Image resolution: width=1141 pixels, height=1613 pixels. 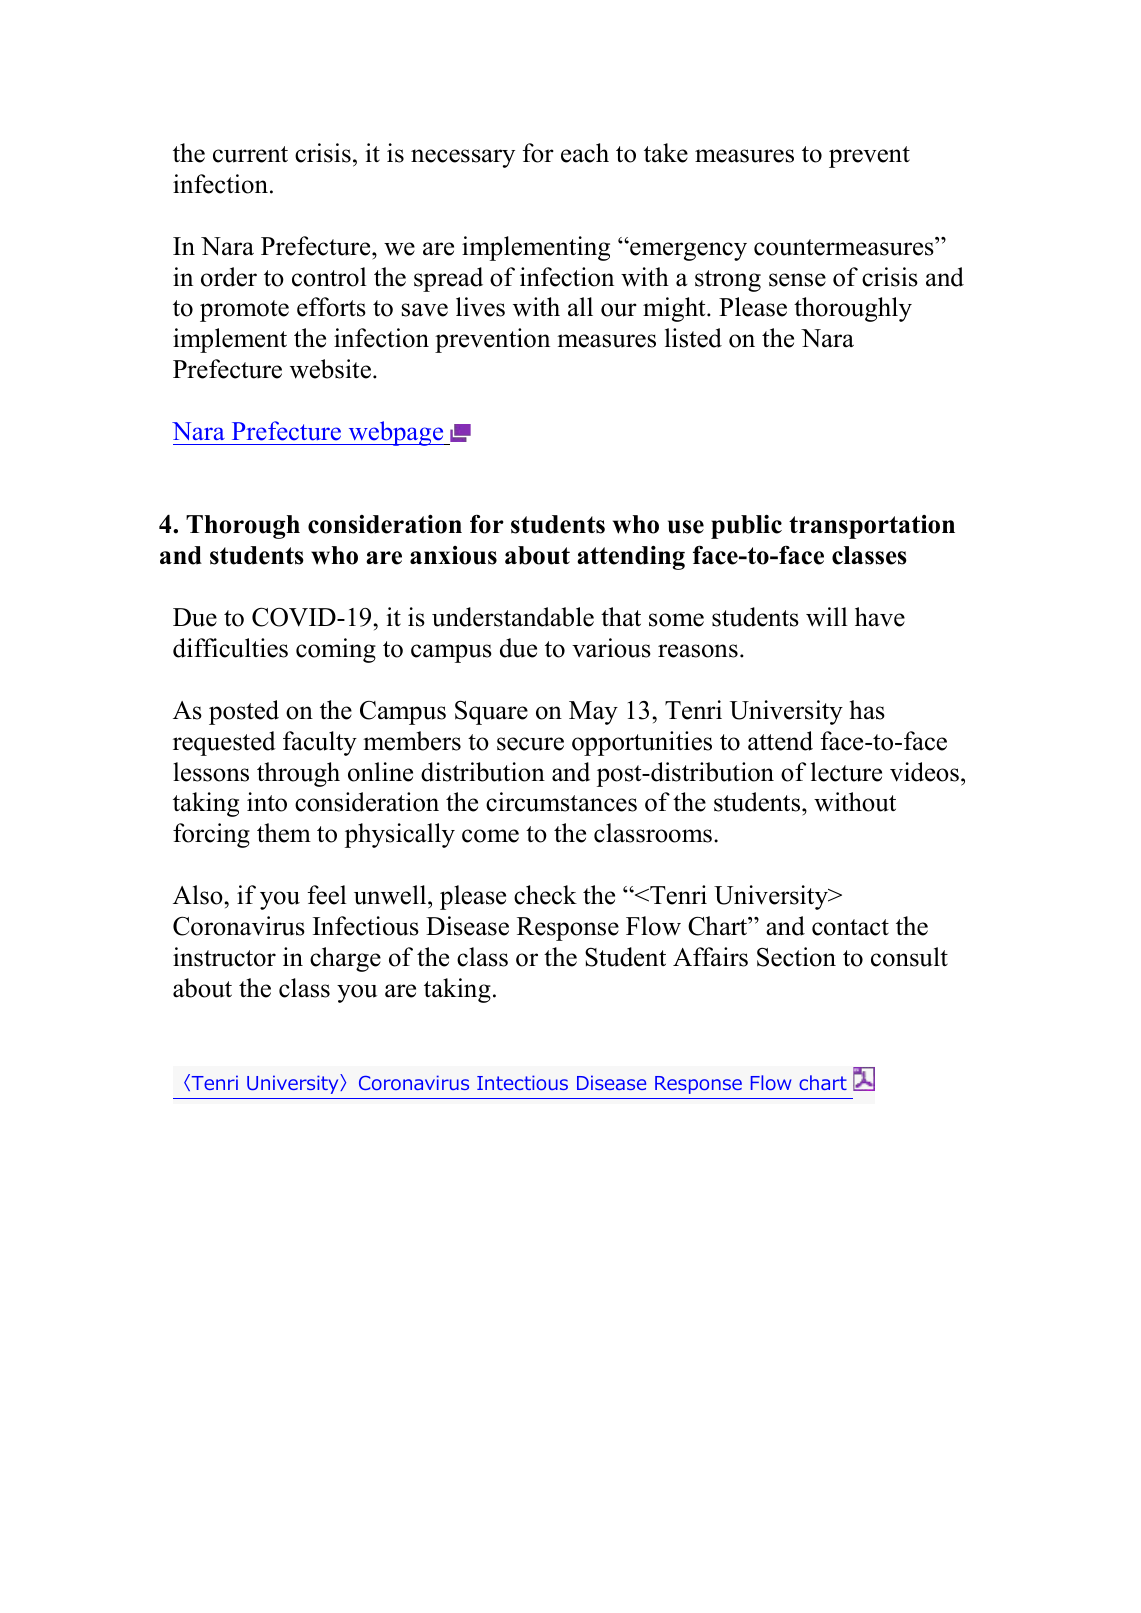 What do you see at coordinates (336, 650) in the image?
I see `coming` at bounding box center [336, 650].
